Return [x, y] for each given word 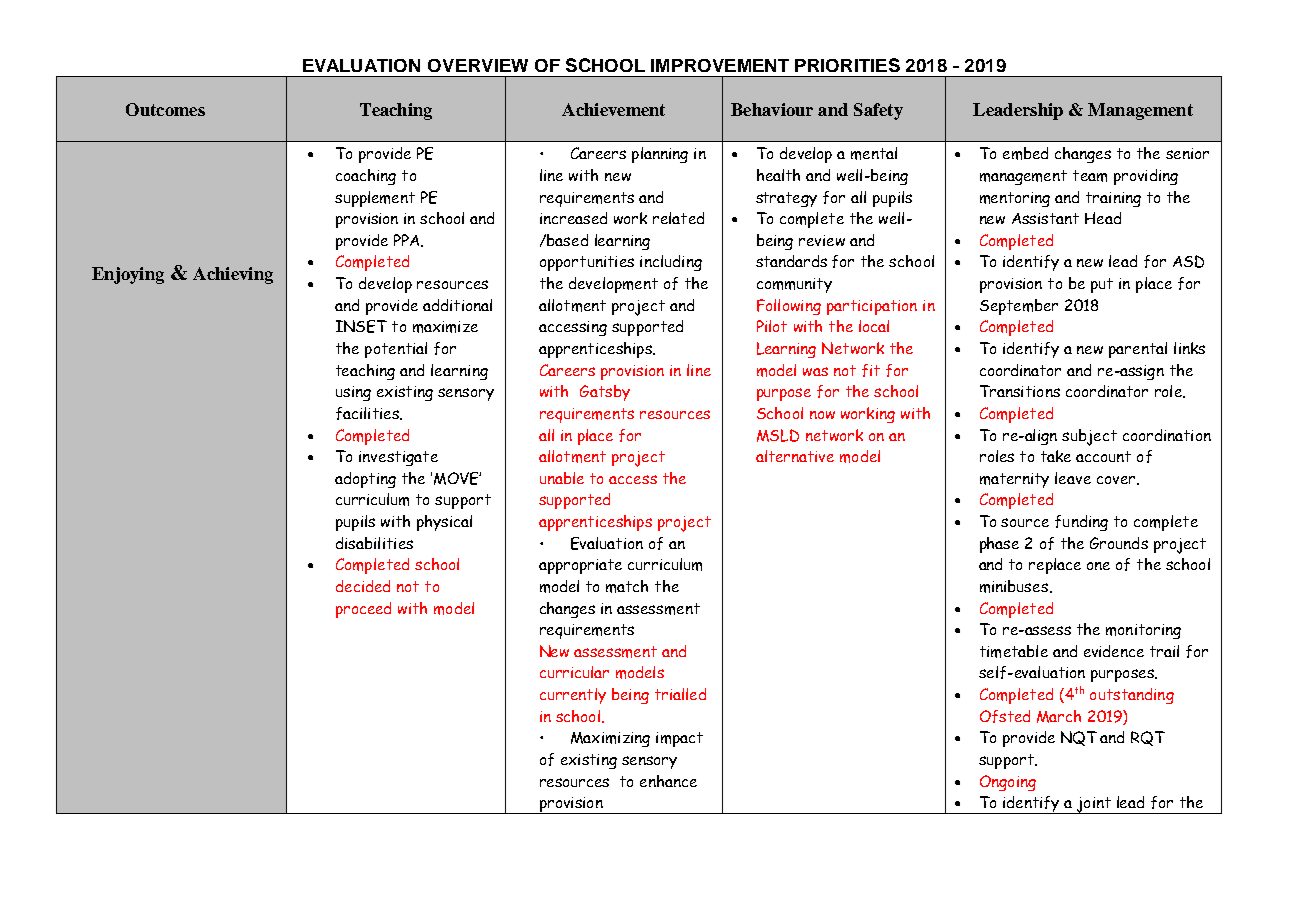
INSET [361, 326]
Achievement [613, 109]
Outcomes [165, 109]
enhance [668, 781]
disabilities [374, 543]
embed [1025, 153]
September [1019, 307]
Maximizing [610, 739]
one [1098, 566]
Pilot [772, 326]
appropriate [580, 566]
